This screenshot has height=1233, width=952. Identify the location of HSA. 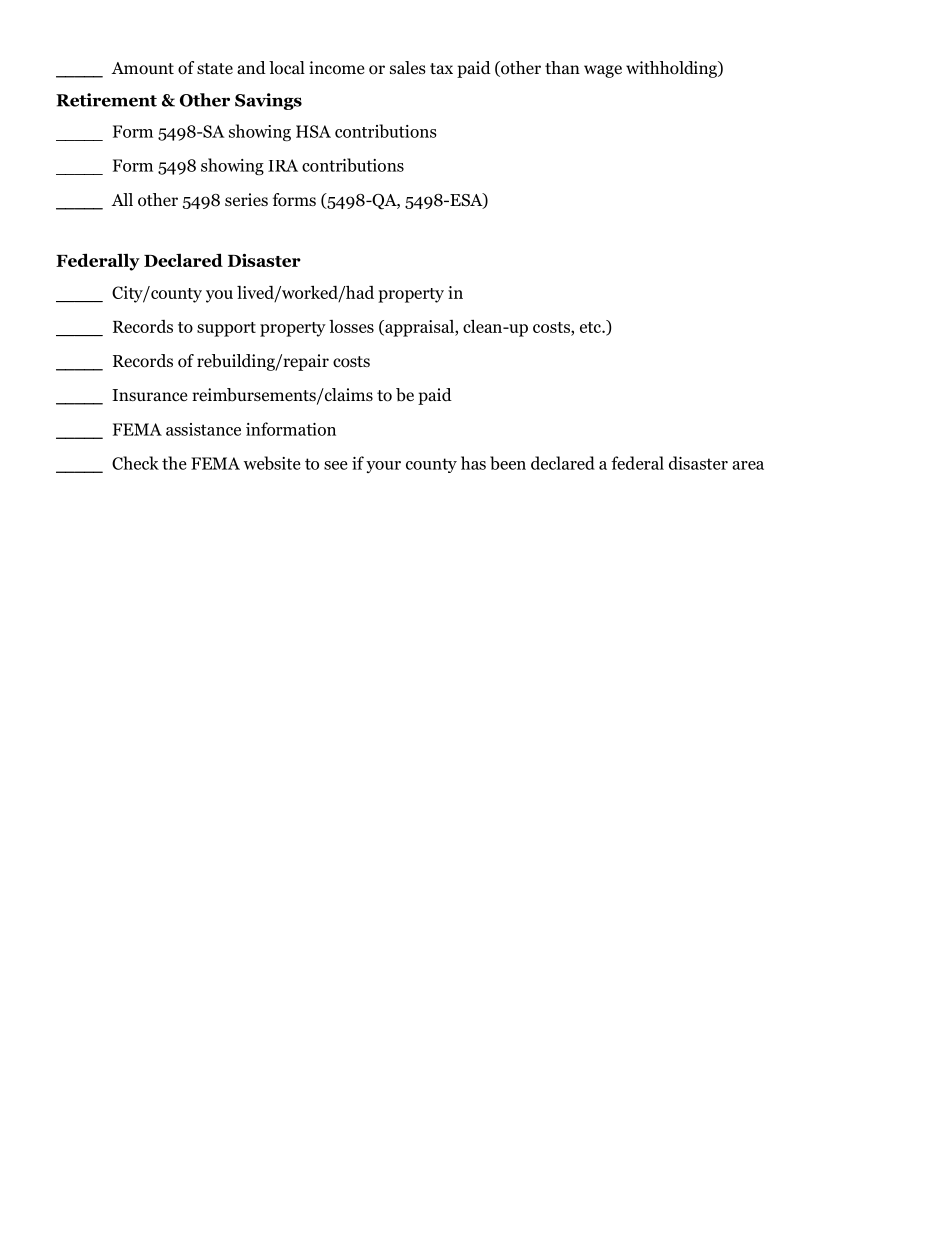
(313, 131).
